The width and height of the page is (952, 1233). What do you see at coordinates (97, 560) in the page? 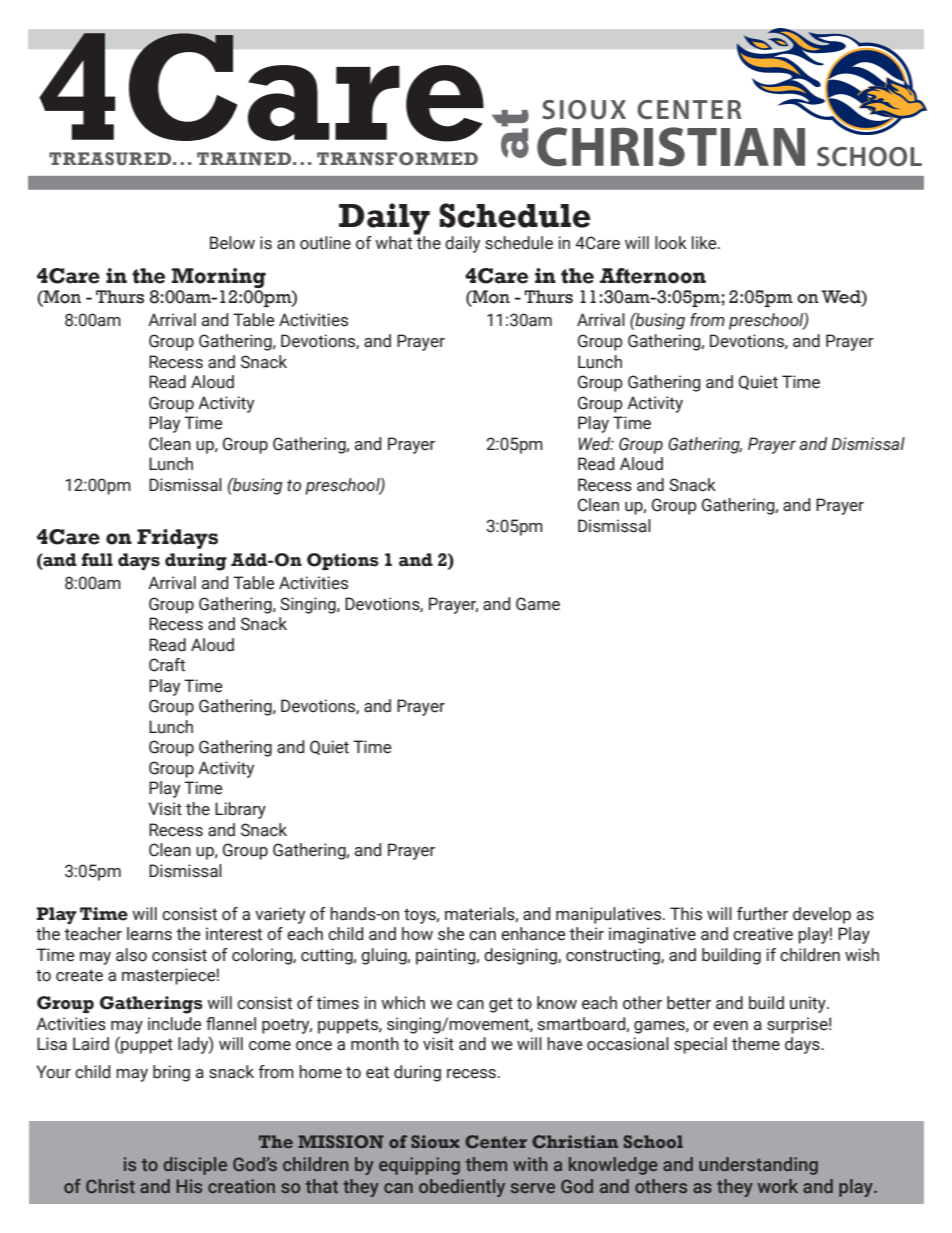
I see `full` at bounding box center [97, 560].
